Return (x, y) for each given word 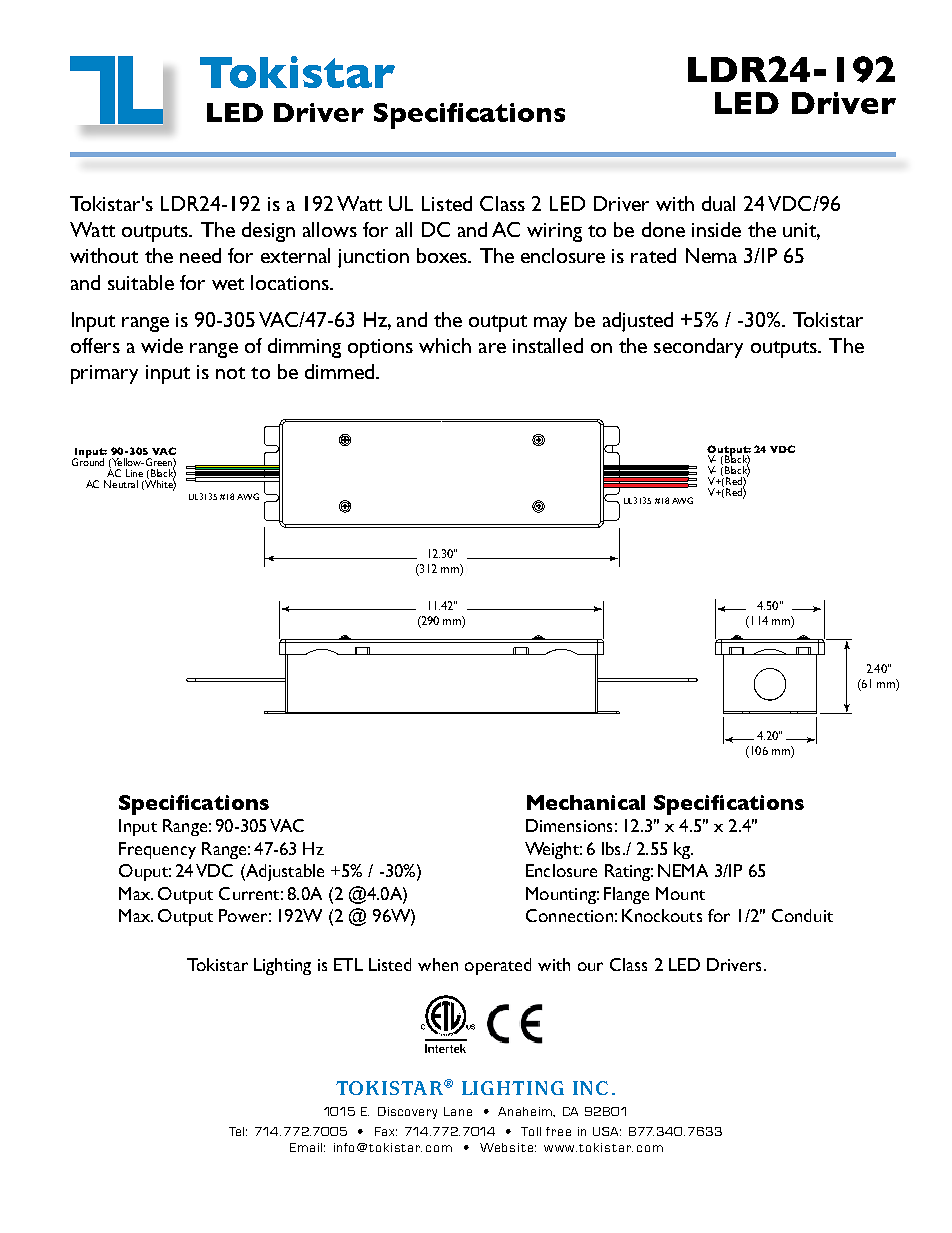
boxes (443, 255)
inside (716, 229)
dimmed (339, 371)
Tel (238, 1131)
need (200, 255)
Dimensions (569, 825)
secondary (698, 348)
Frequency (157, 850)
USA (607, 1131)
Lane (458, 1111)
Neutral (121, 484)
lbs (611, 848)
